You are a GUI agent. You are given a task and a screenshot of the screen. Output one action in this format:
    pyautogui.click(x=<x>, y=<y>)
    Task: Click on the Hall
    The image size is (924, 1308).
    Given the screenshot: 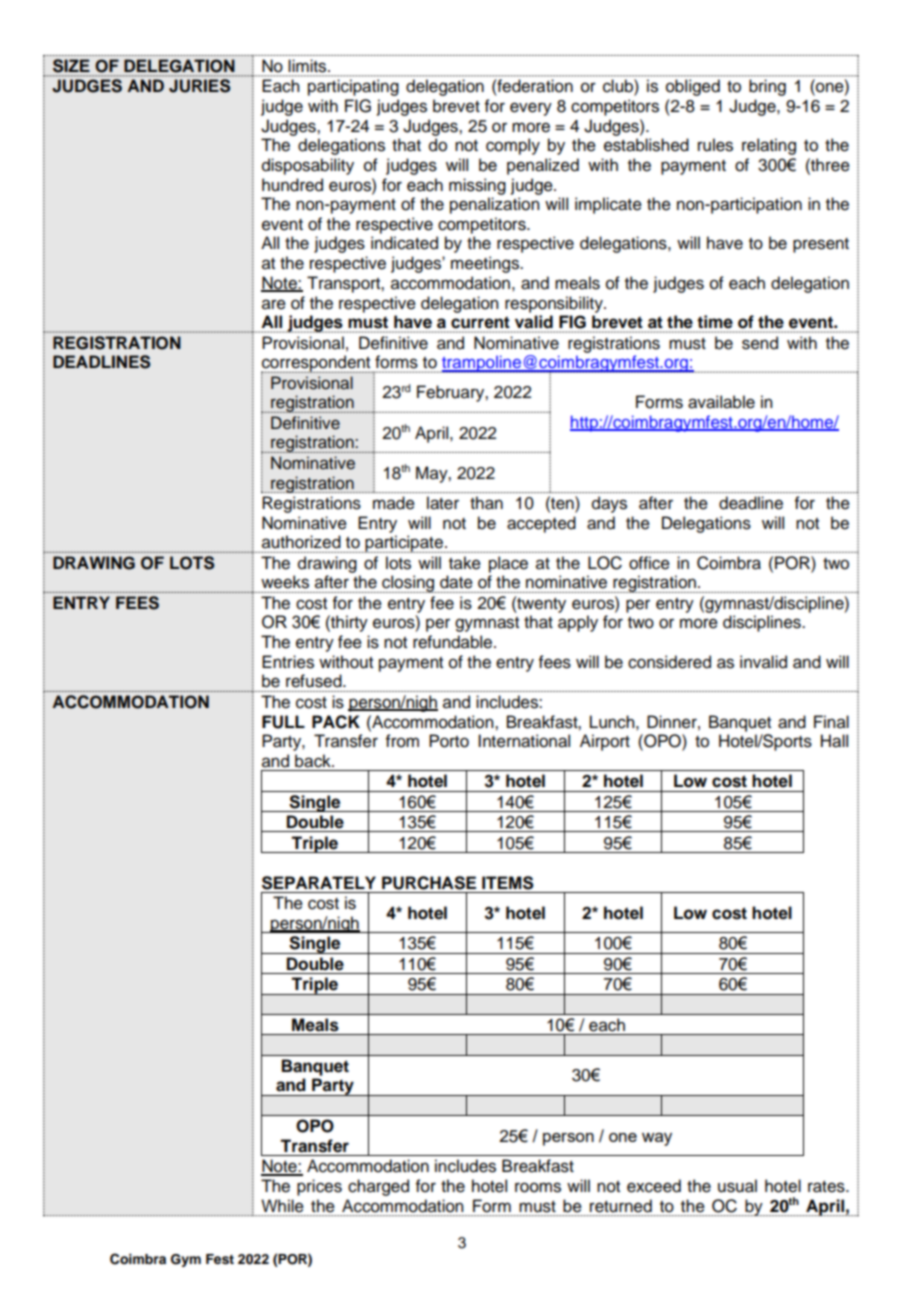 What is the action you would take?
    pyautogui.click(x=834, y=741)
